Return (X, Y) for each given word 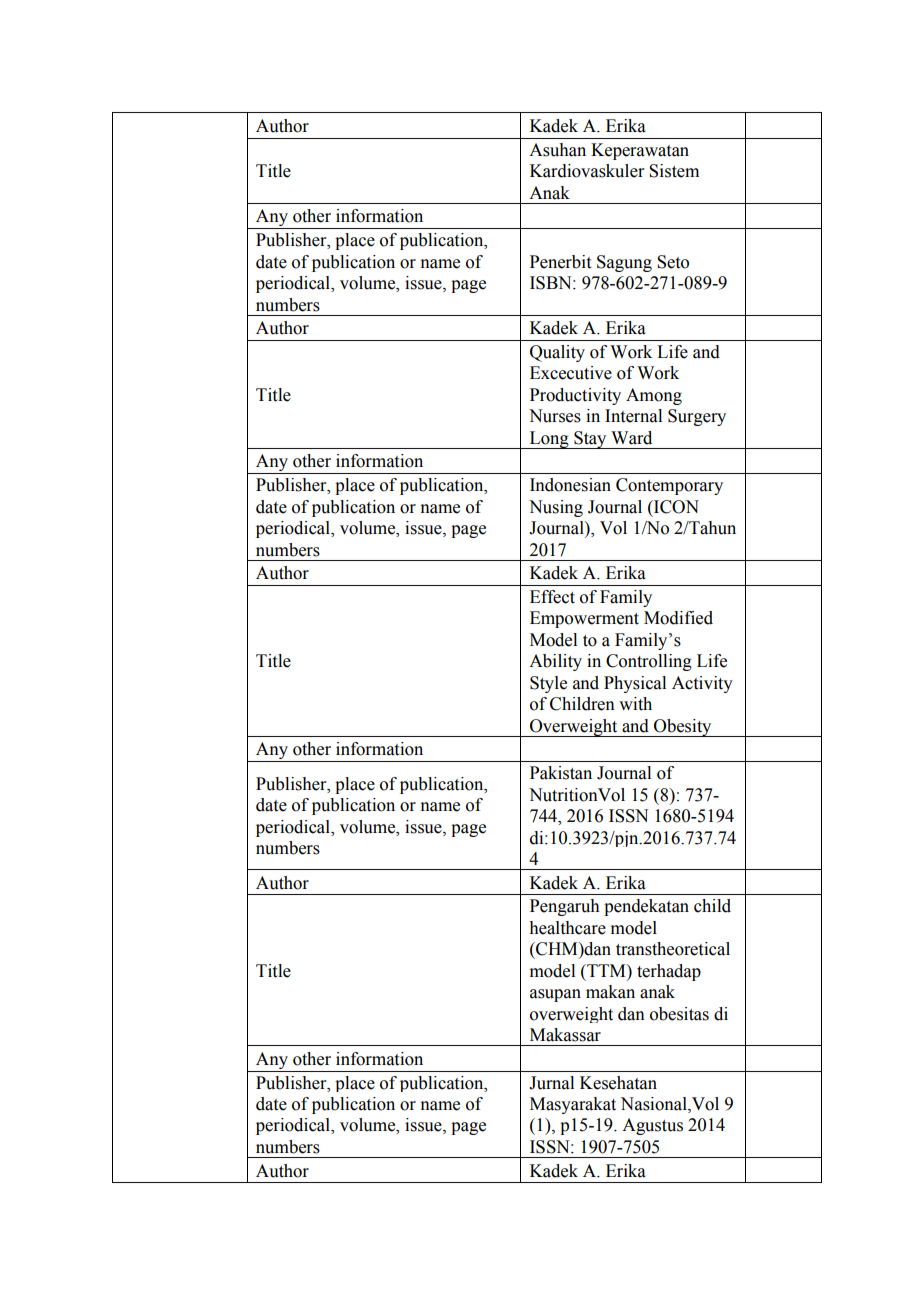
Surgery (697, 417)
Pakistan (561, 773)
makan (610, 992)
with (635, 704)
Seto (673, 262)
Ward (631, 438)
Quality (557, 353)
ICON (675, 507)
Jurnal (551, 1083)
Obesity (683, 728)
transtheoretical (673, 949)
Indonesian (570, 485)
